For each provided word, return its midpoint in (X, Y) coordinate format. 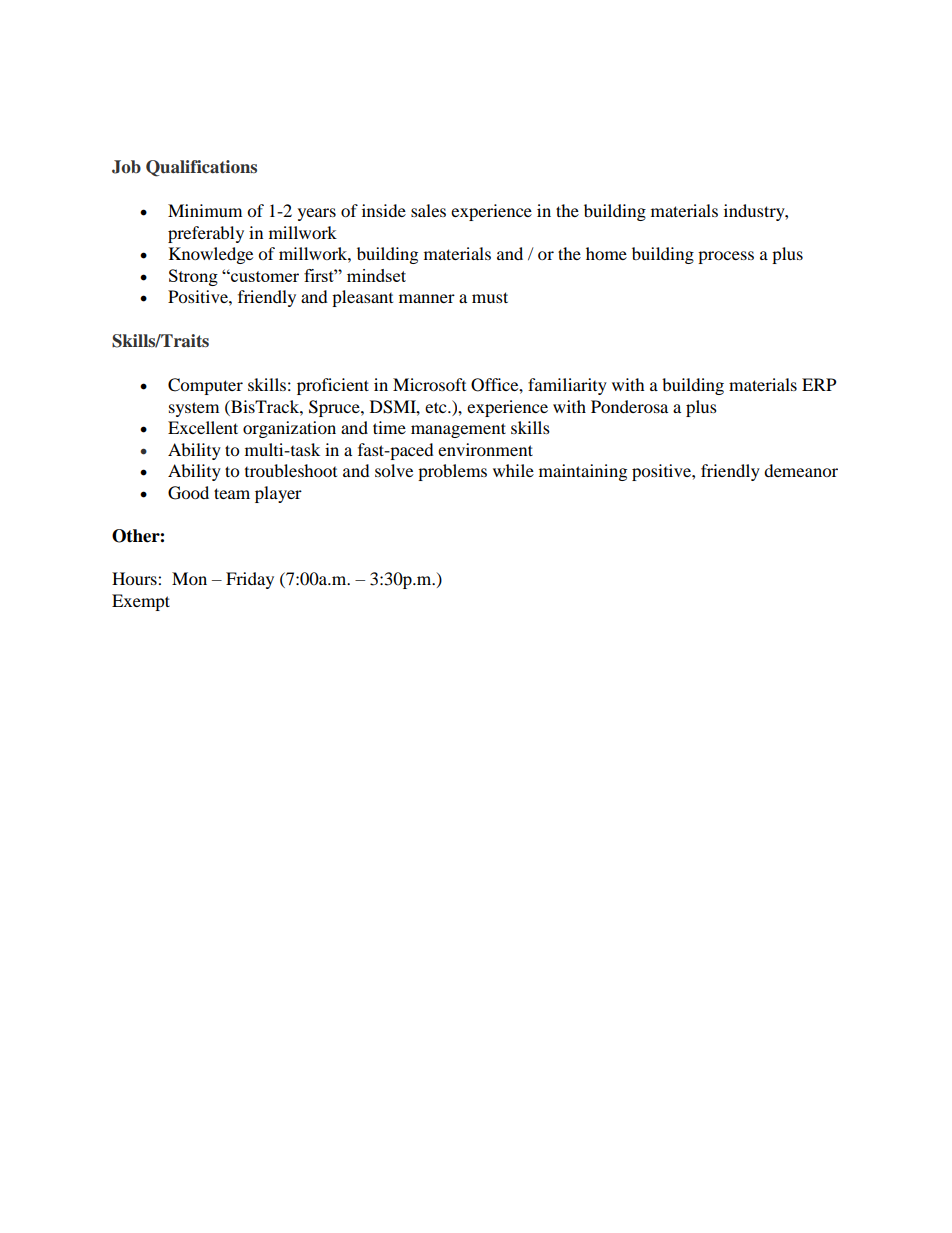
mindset (376, 275)
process (726, 257)
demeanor (801, 470)
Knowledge (211, 255)
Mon (189, 578)
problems (452, 472)
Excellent (203, 427)
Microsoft (429, 384)
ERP (819, 384)
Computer (205, 386)
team (232, 493)
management (458, 430)
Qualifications (201, 168)
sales (428, 210)
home (606, 253)
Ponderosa (629, 406)
